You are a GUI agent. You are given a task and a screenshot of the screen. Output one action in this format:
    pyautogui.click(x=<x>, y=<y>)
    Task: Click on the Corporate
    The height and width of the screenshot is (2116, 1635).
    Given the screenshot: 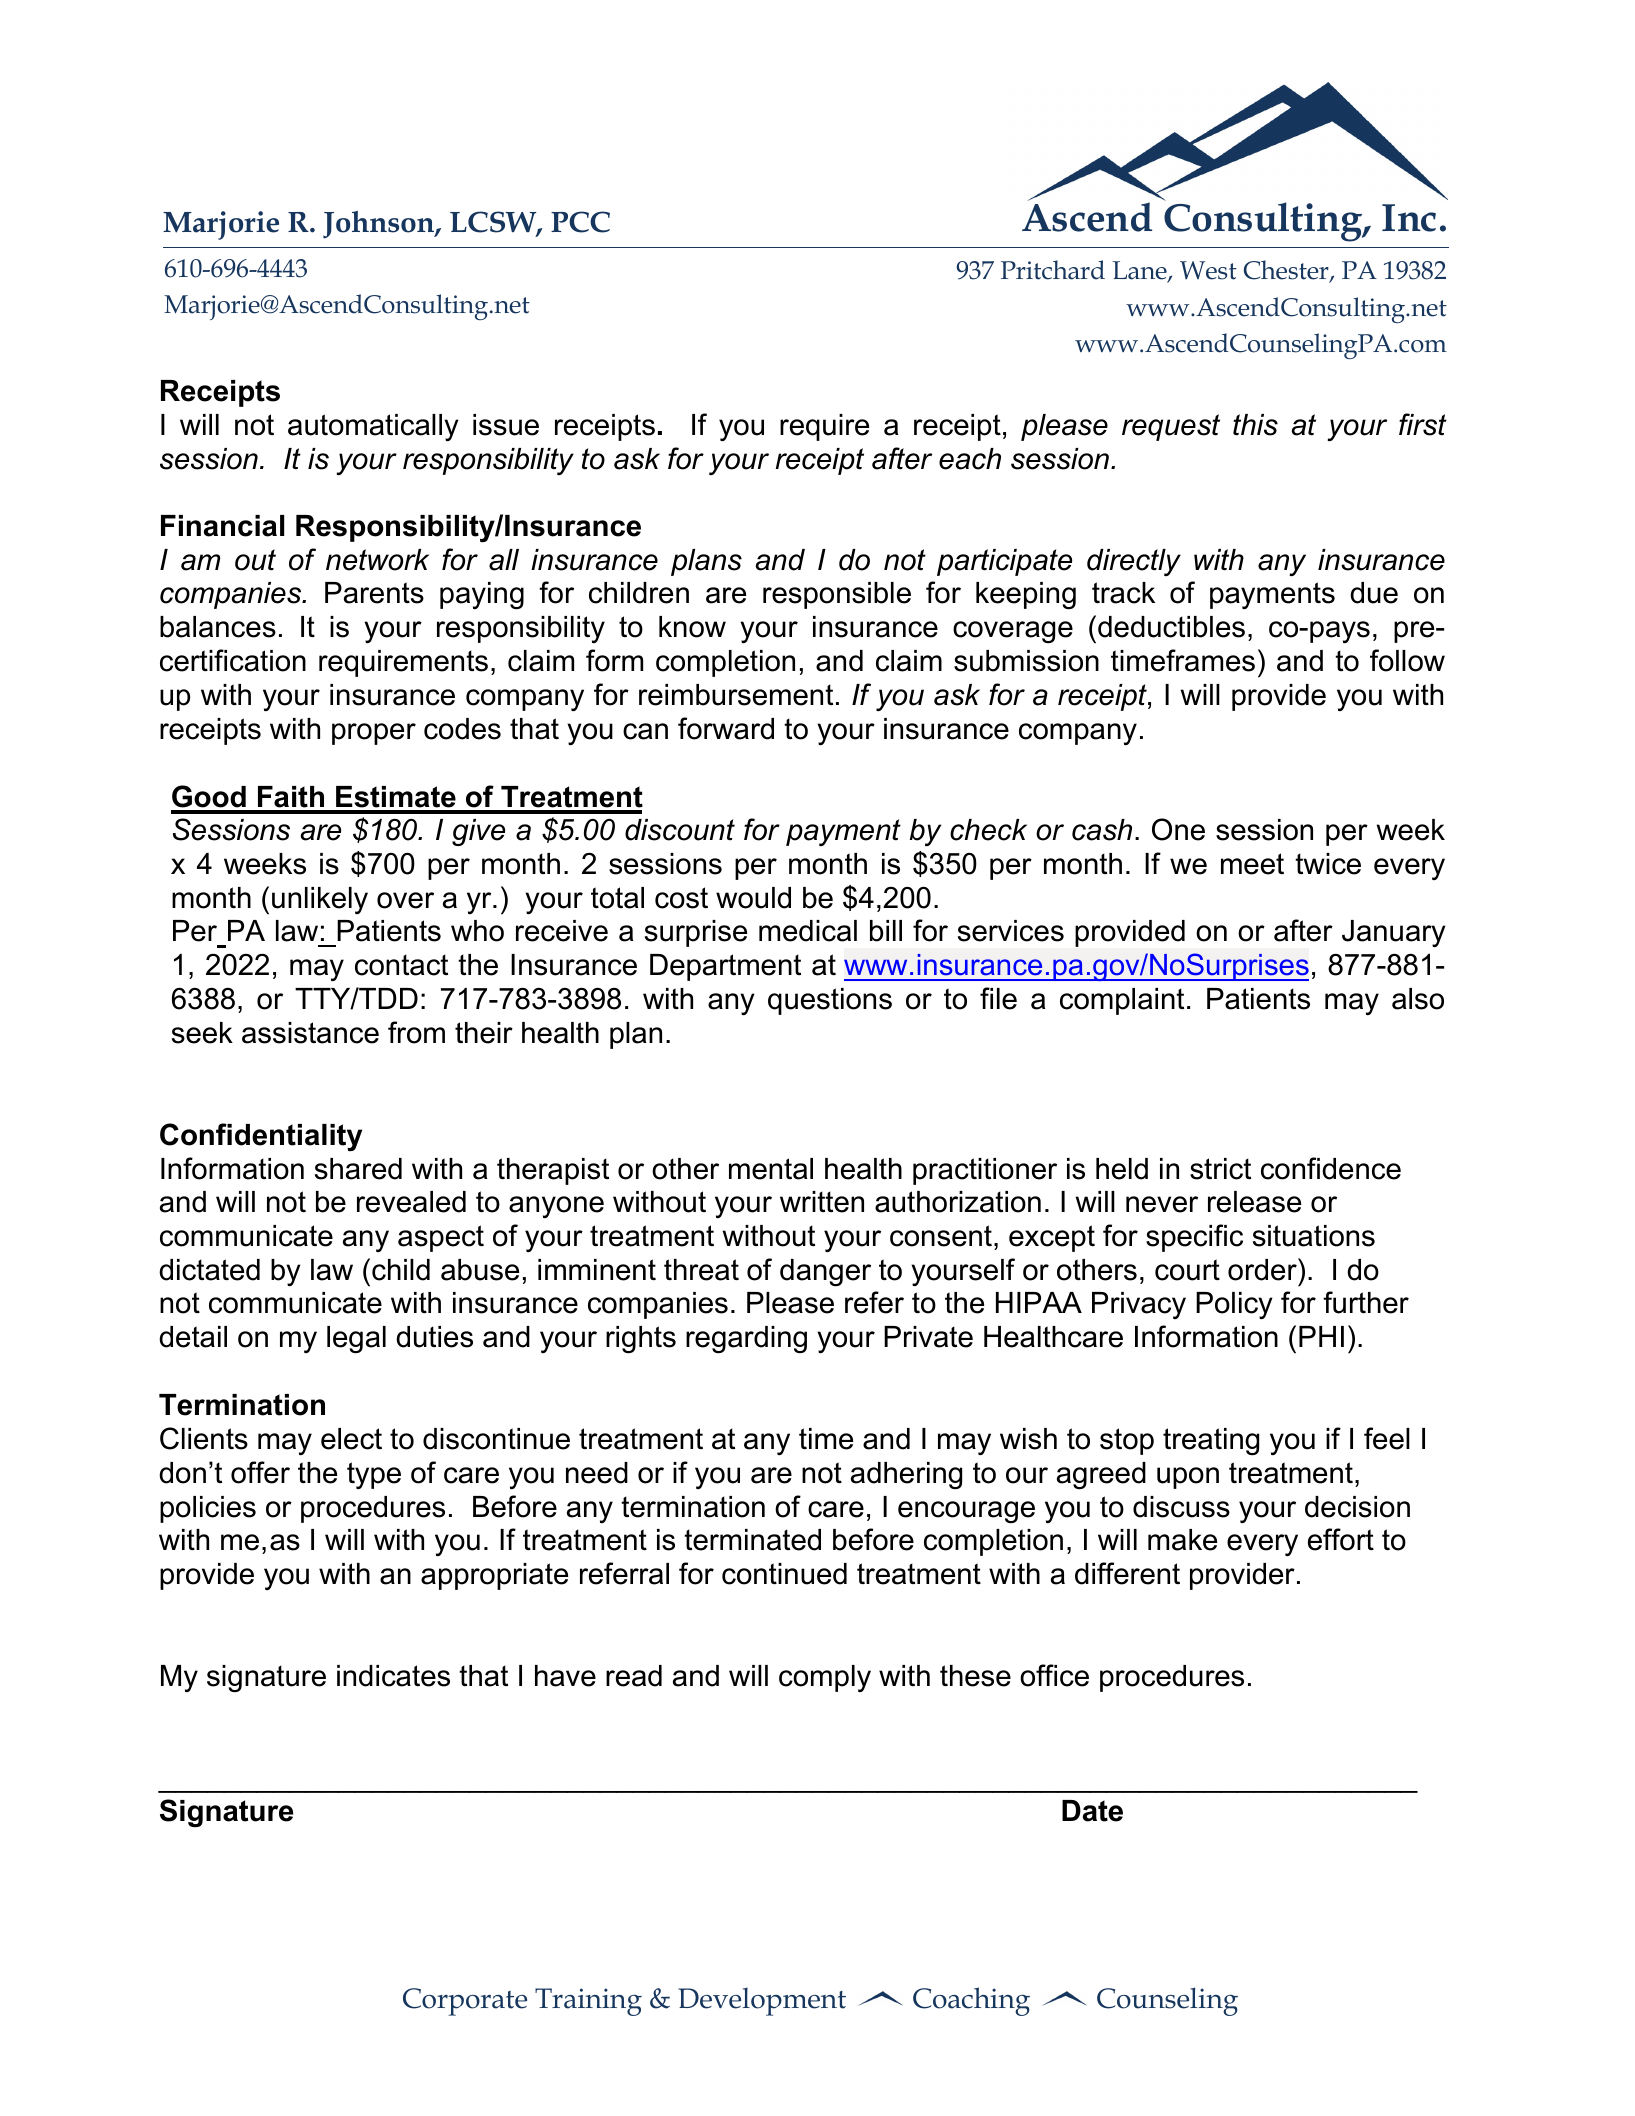 What is the action you would take?
    pyautogui.click(x=465, y=2002)
